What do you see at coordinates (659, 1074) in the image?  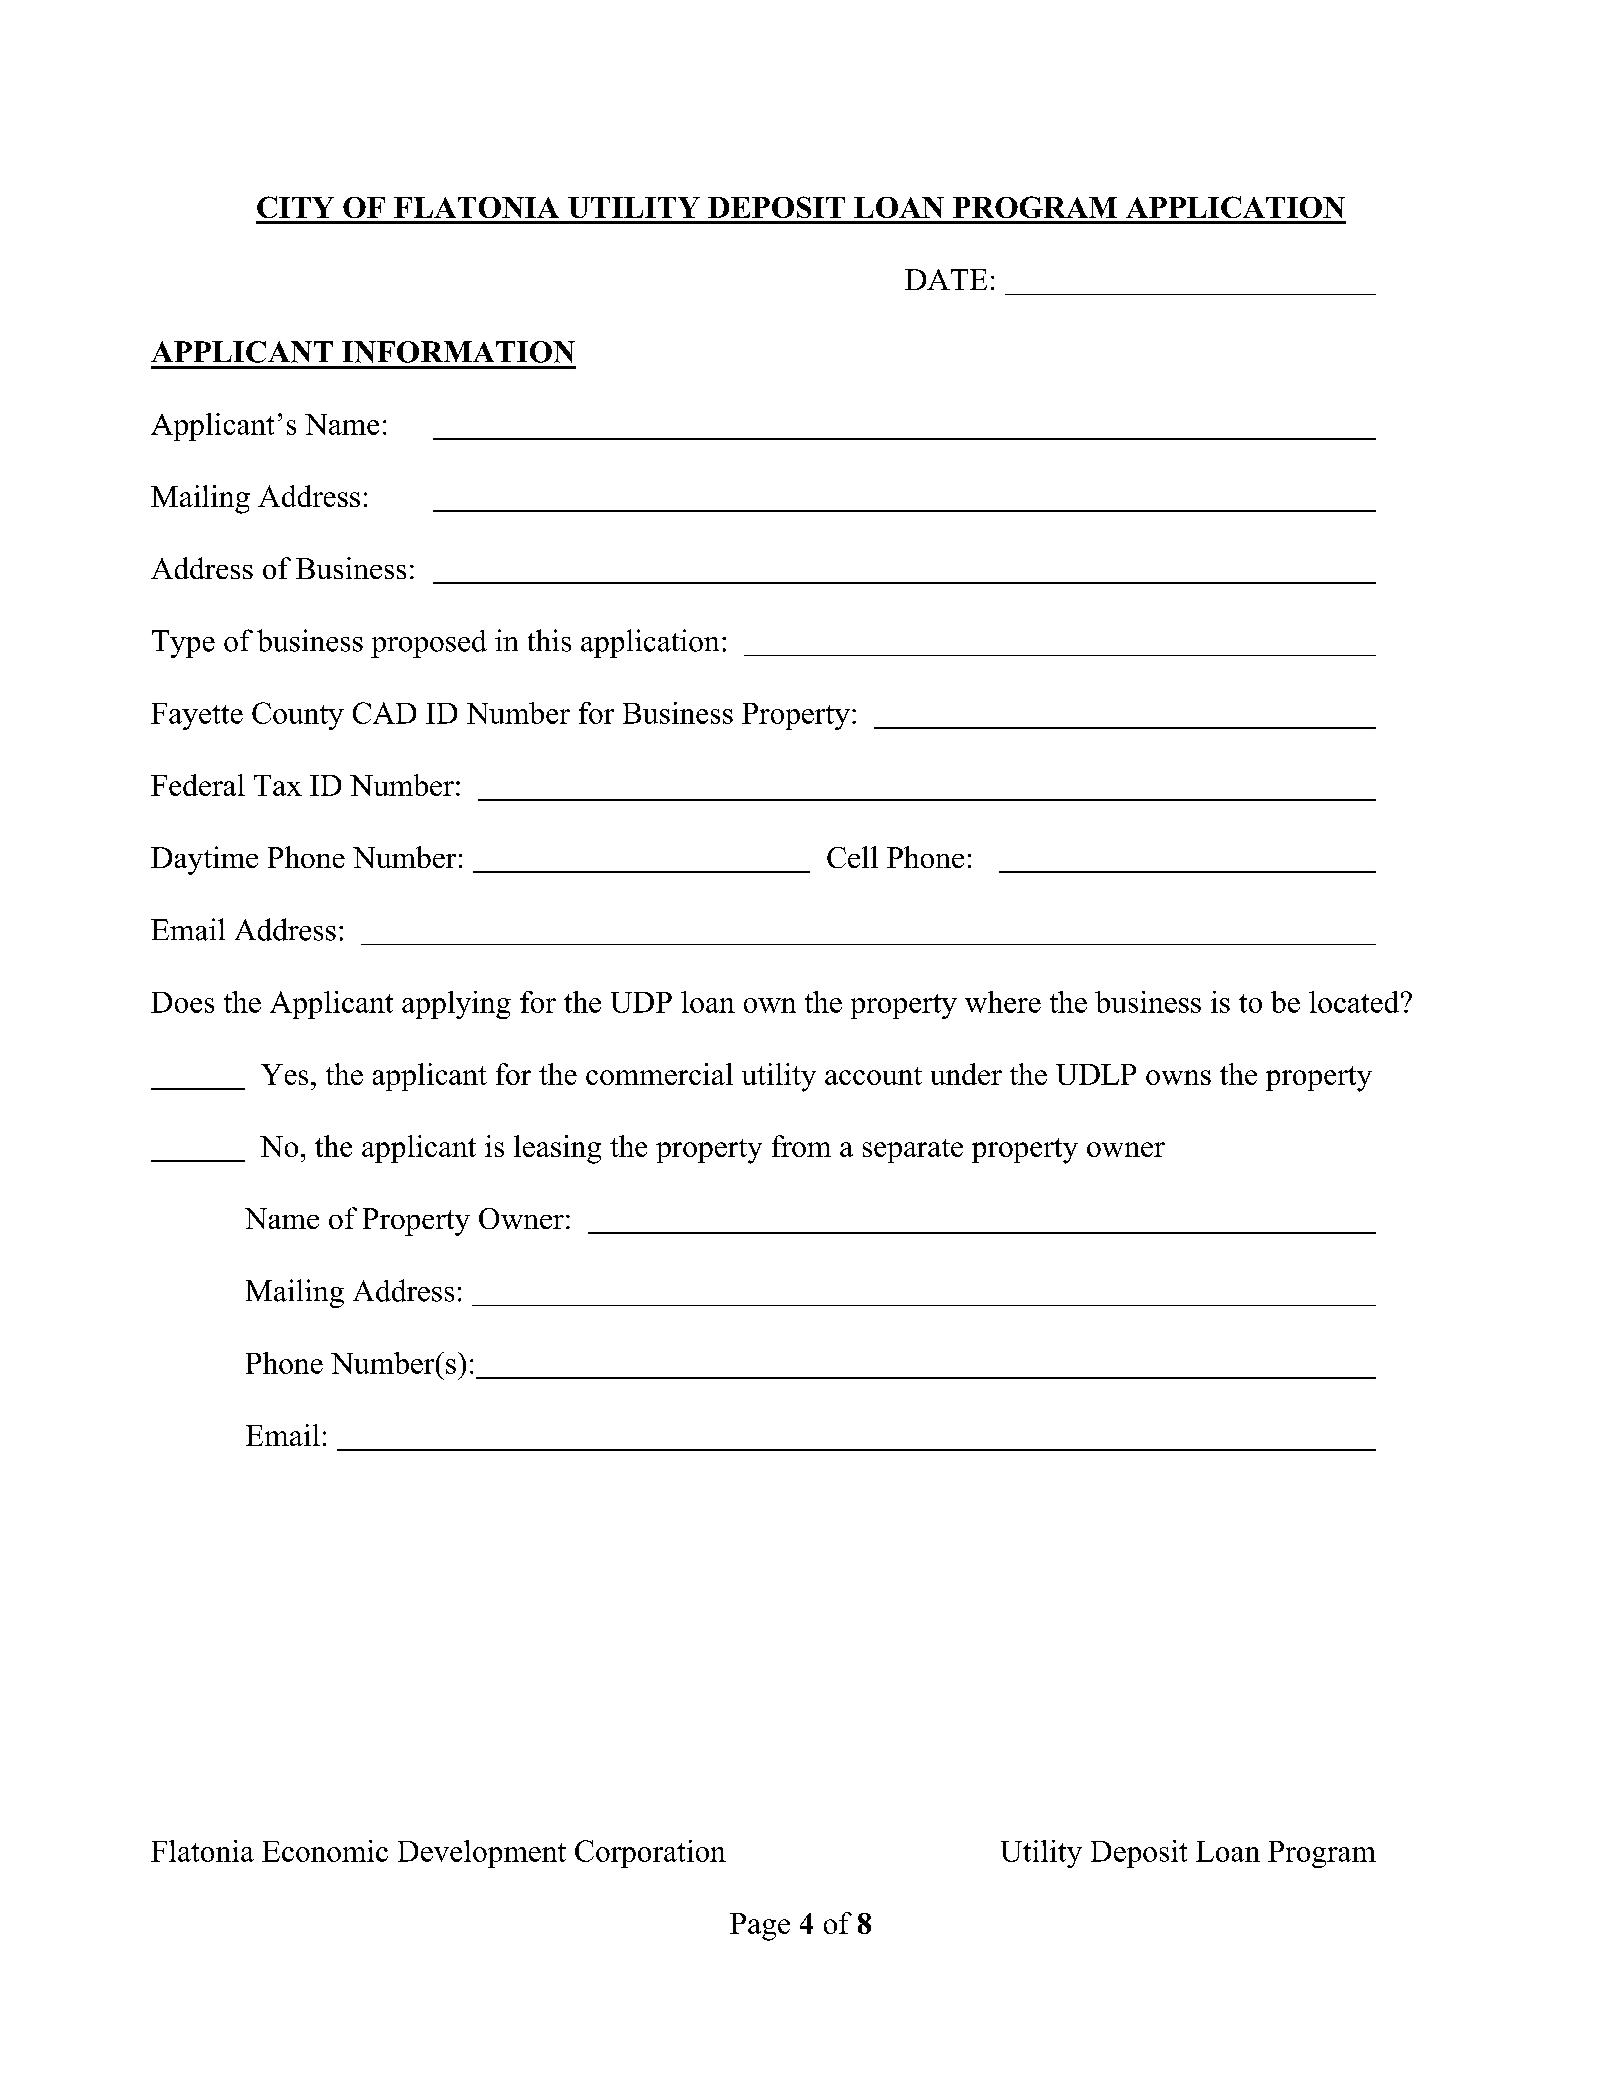 I see `commercial` at bounding box center [659, 1074].
